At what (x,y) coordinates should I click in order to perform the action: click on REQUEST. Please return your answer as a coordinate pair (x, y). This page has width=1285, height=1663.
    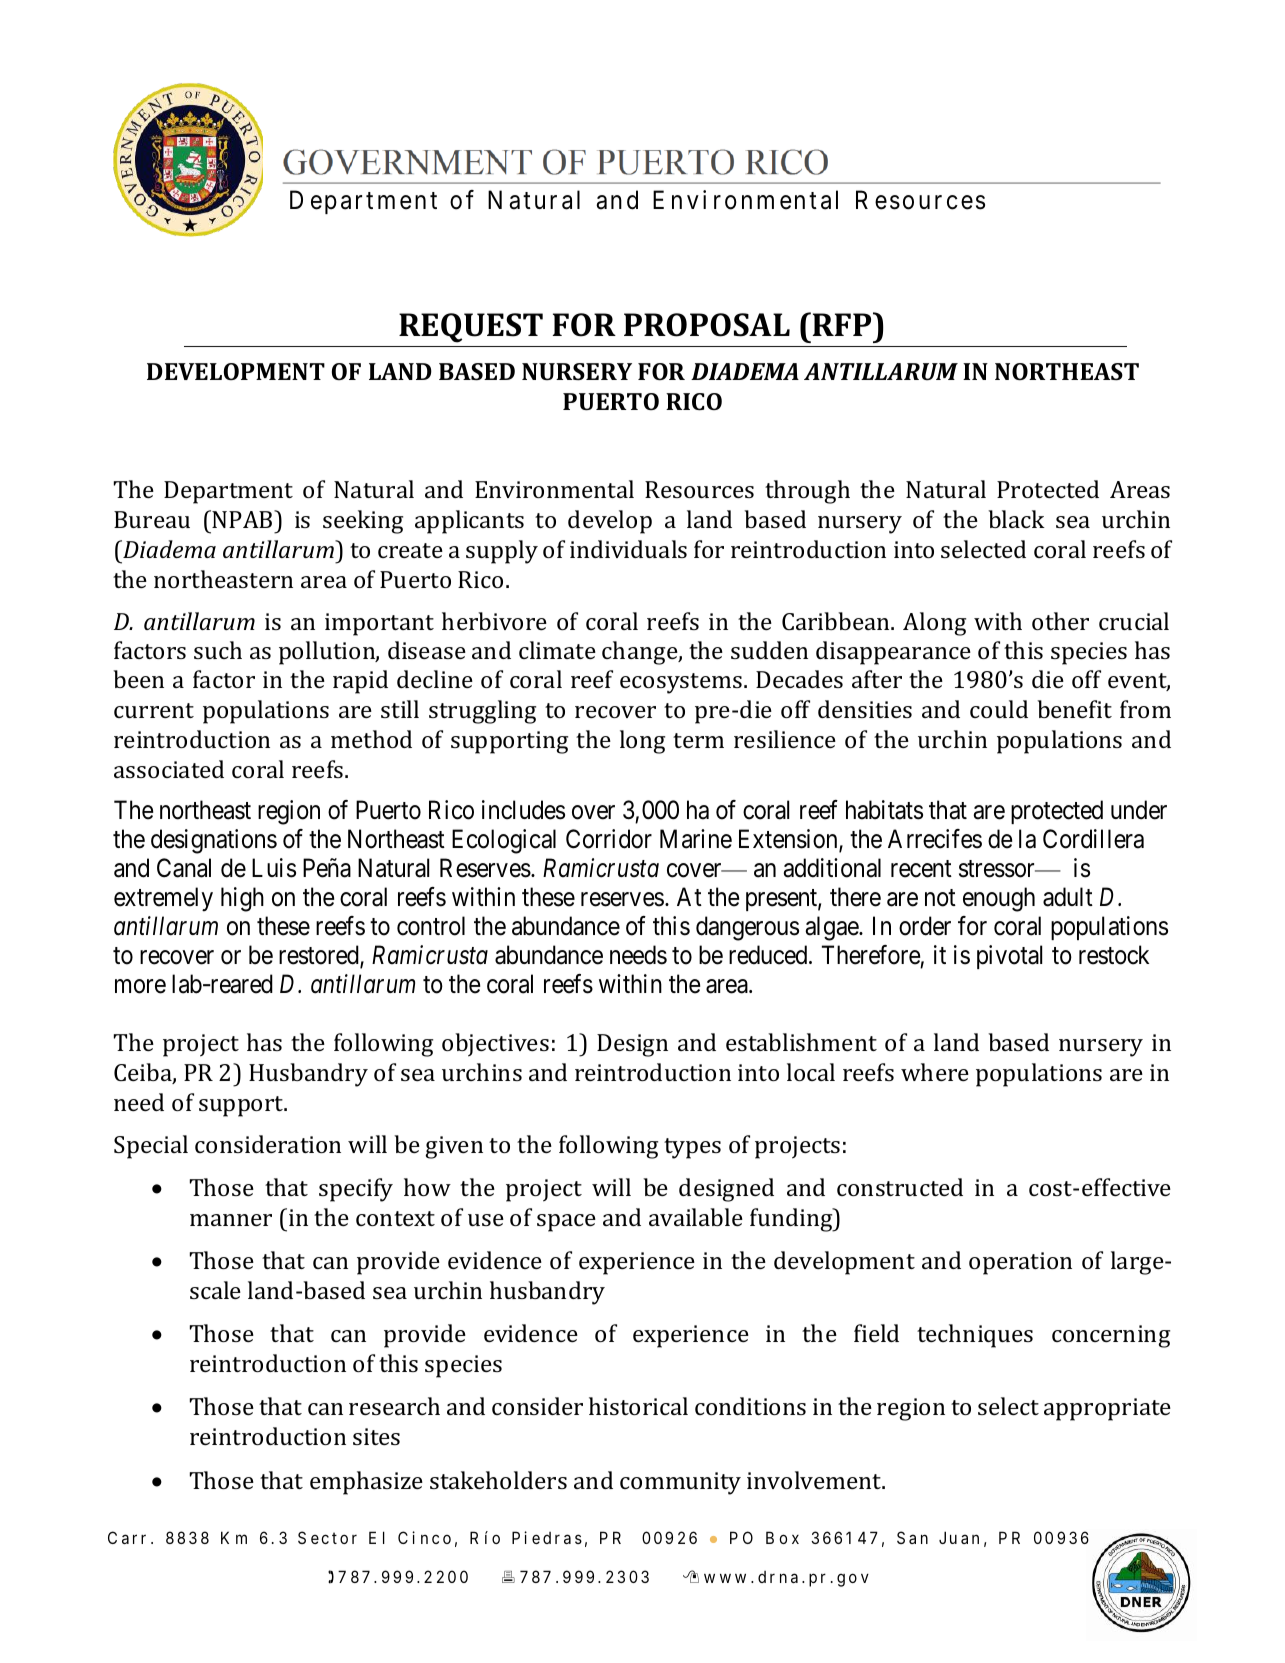
    Looking at the image, I should click on (471, 328).
